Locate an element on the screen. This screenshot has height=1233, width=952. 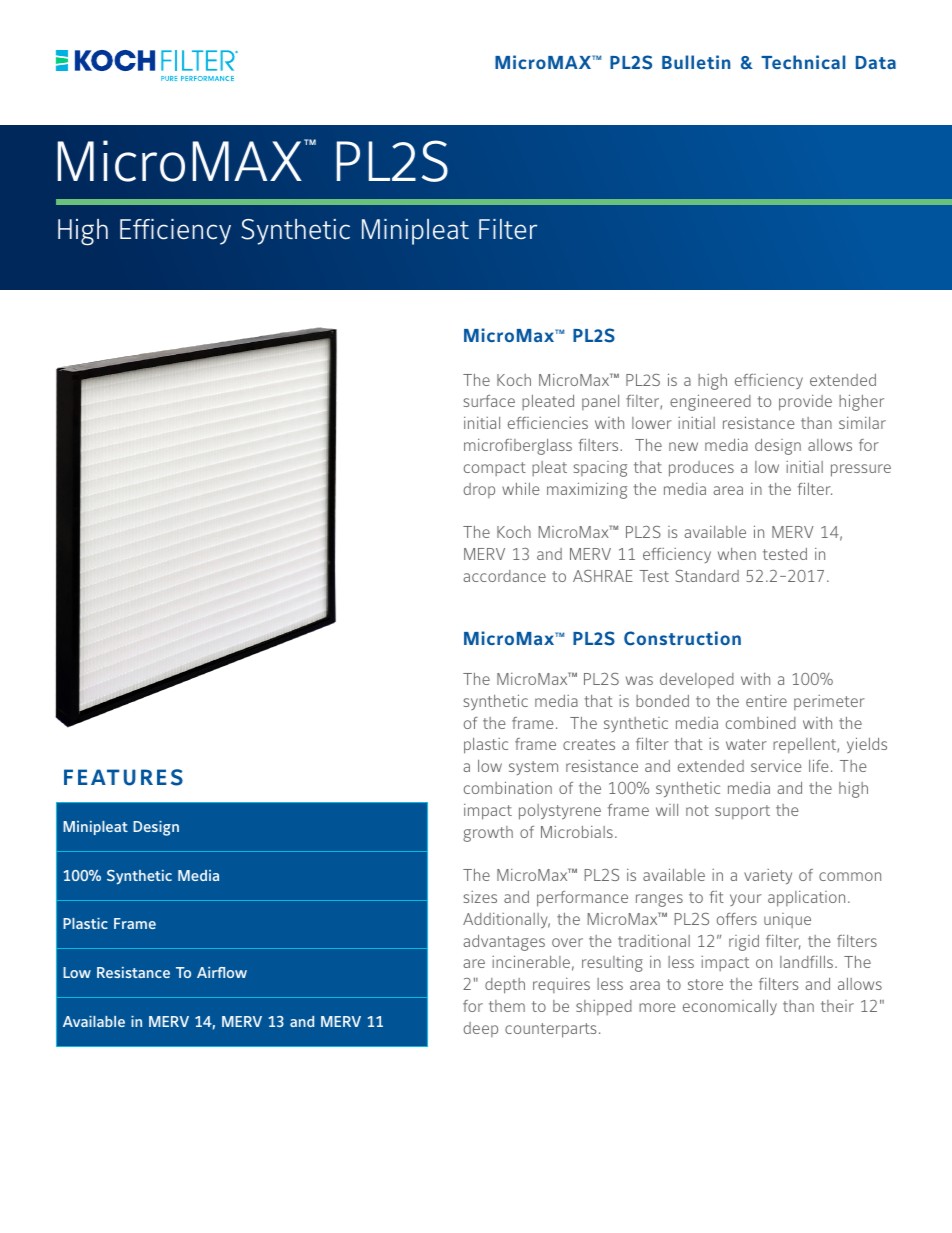
Airflow is located at coordinates (222, 972).
